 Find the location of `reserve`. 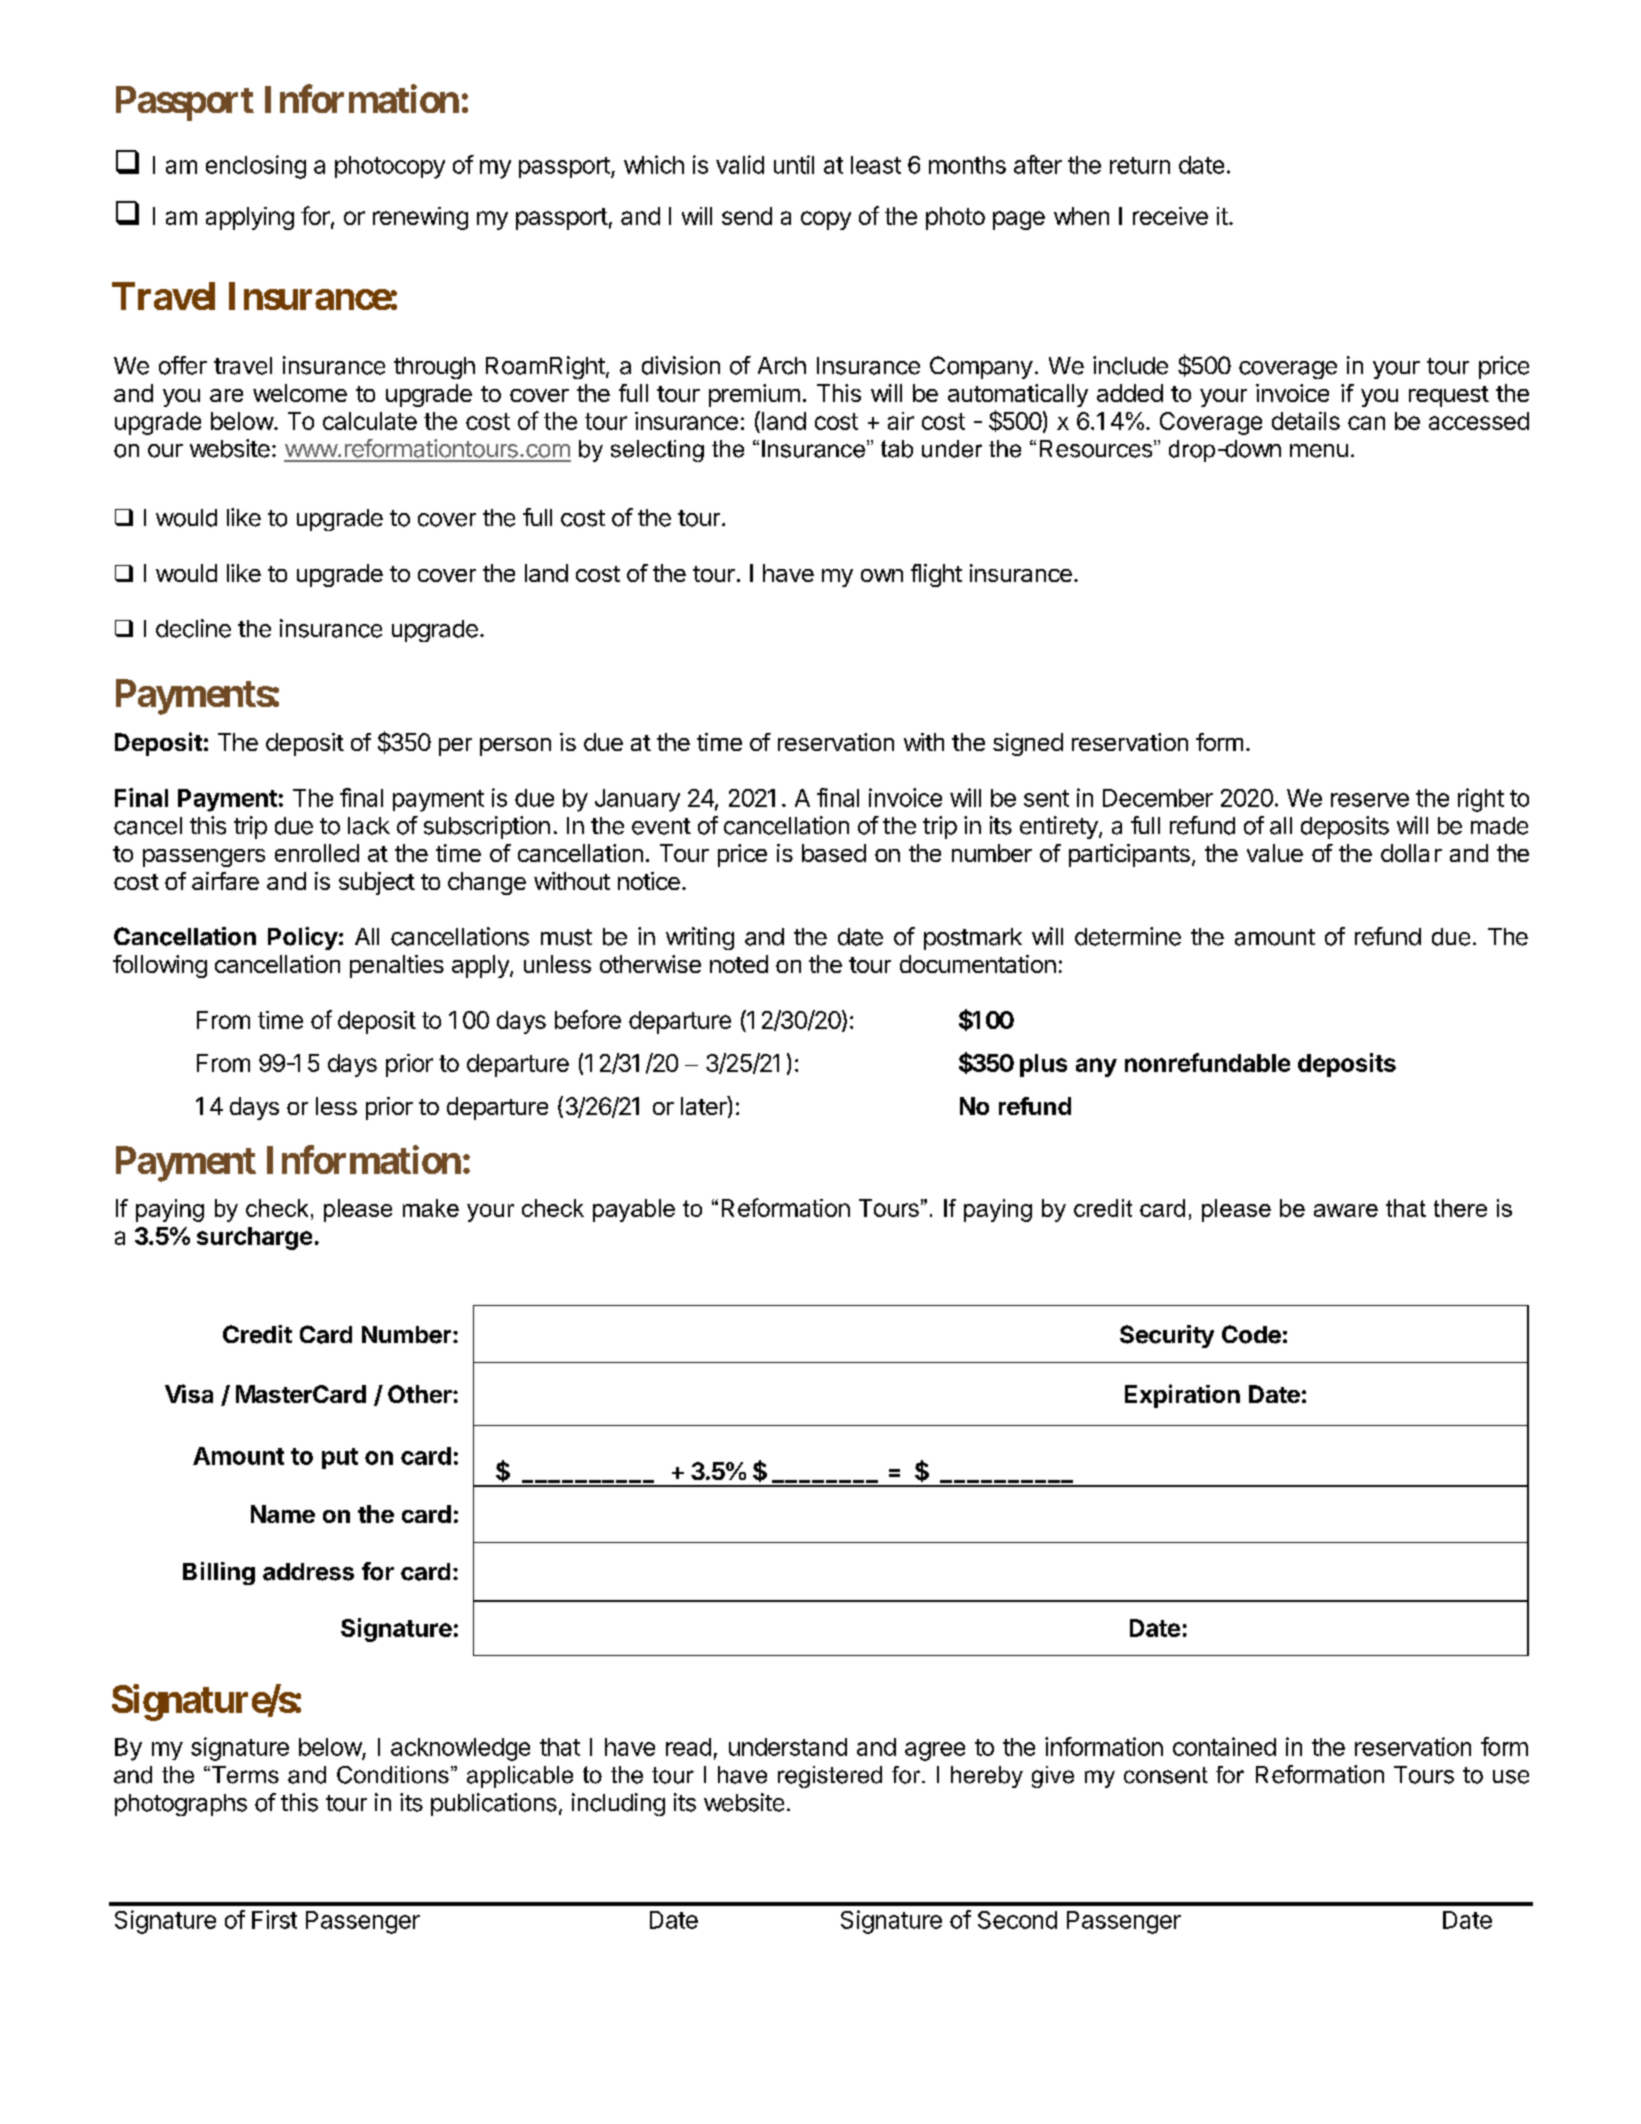

reserve is located at coordinates (1370, 800).
